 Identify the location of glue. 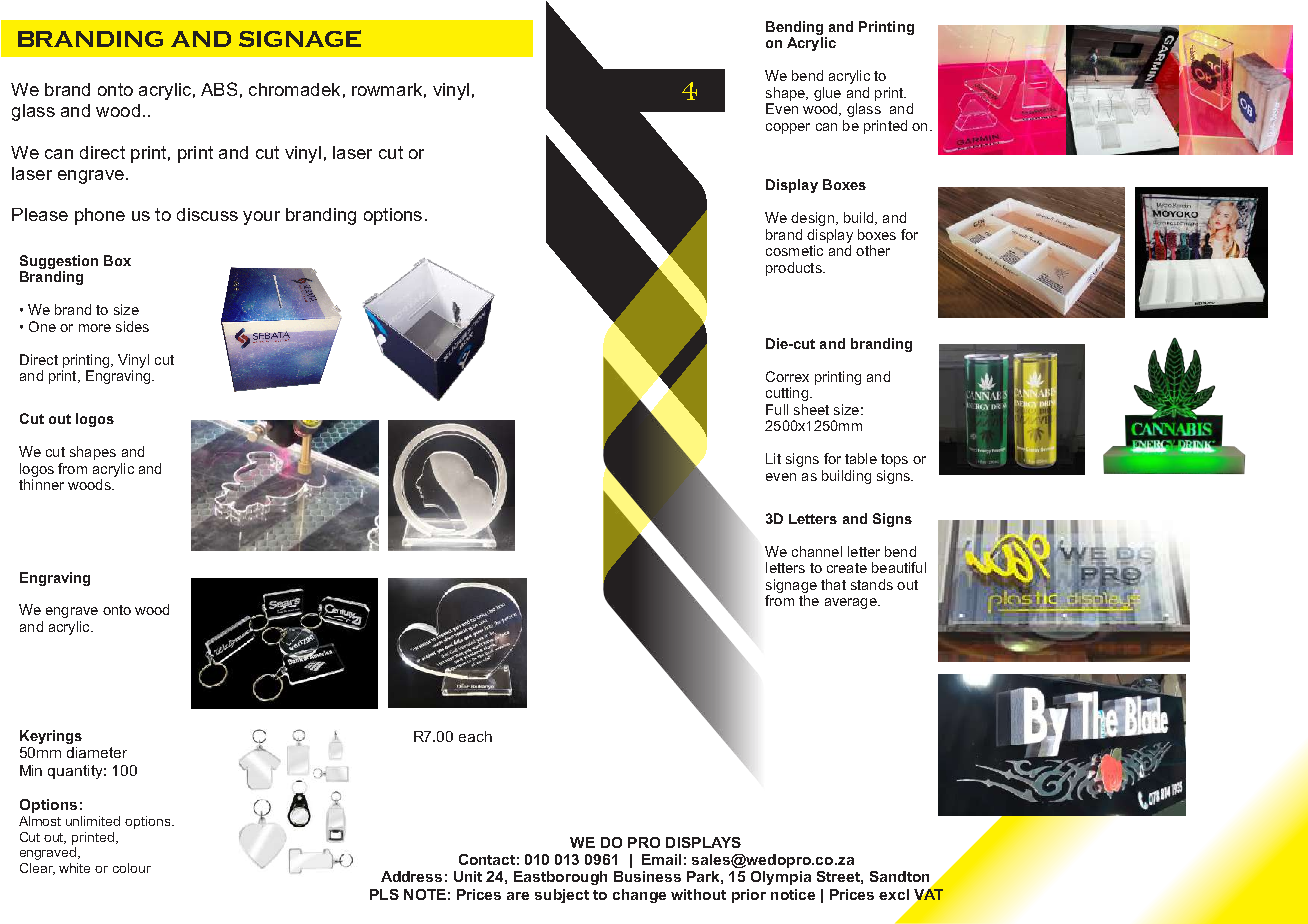
(827, 94).
